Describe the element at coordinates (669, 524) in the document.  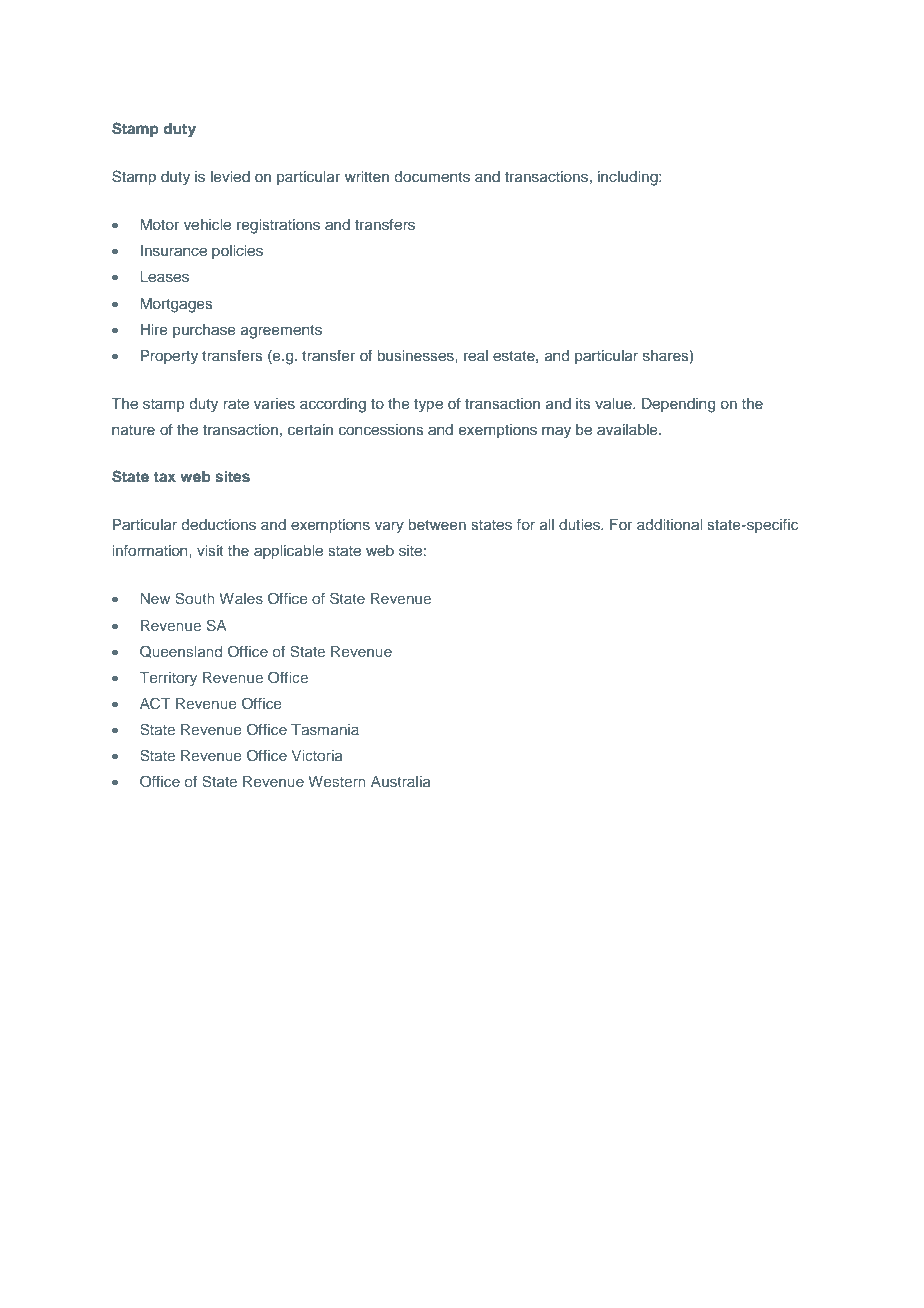
I see `additional` at that location.
